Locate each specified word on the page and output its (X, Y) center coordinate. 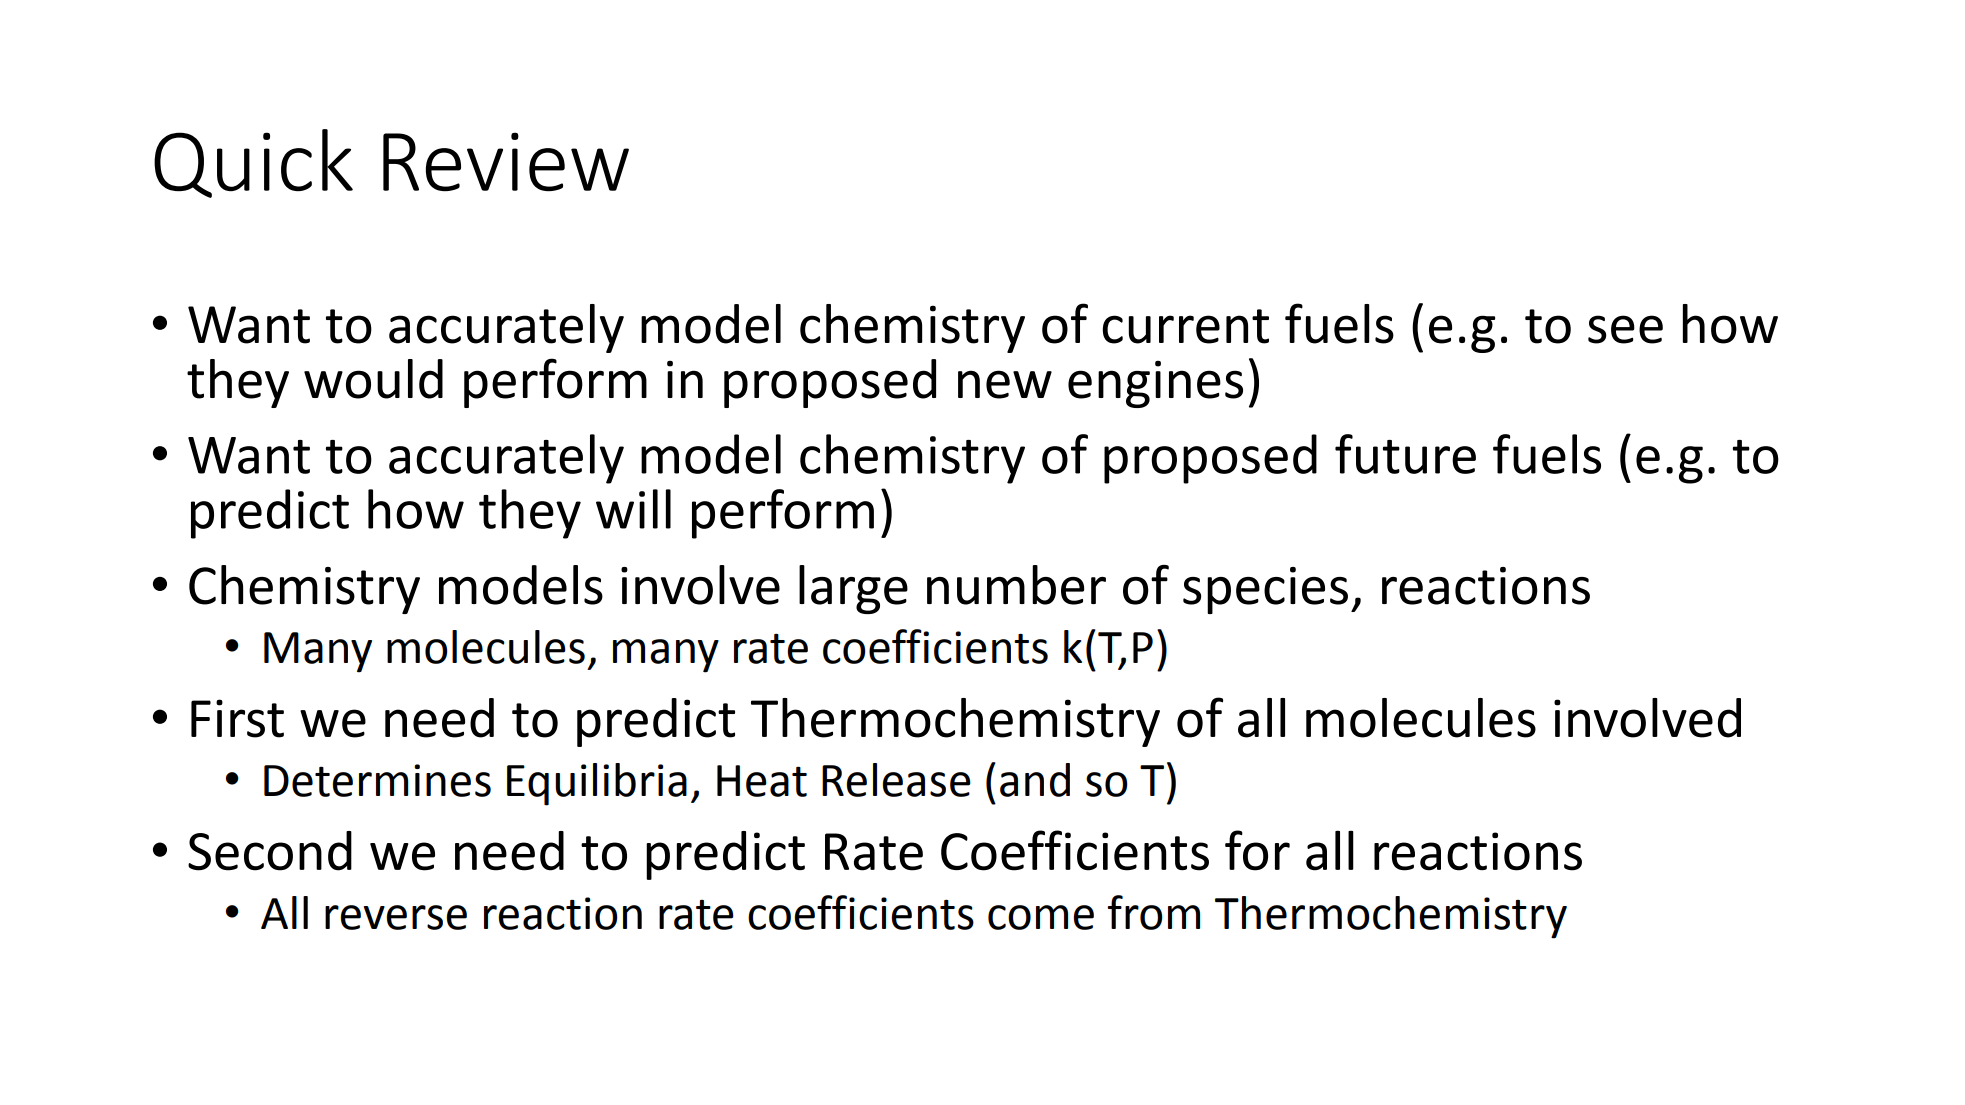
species (1265, 590)
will (633, 509)
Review (506, 161)
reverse (396, 917)
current (1186, 326)
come (1041, 917)
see (1625, 329)
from (1153, 912)
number (1016, 585)
